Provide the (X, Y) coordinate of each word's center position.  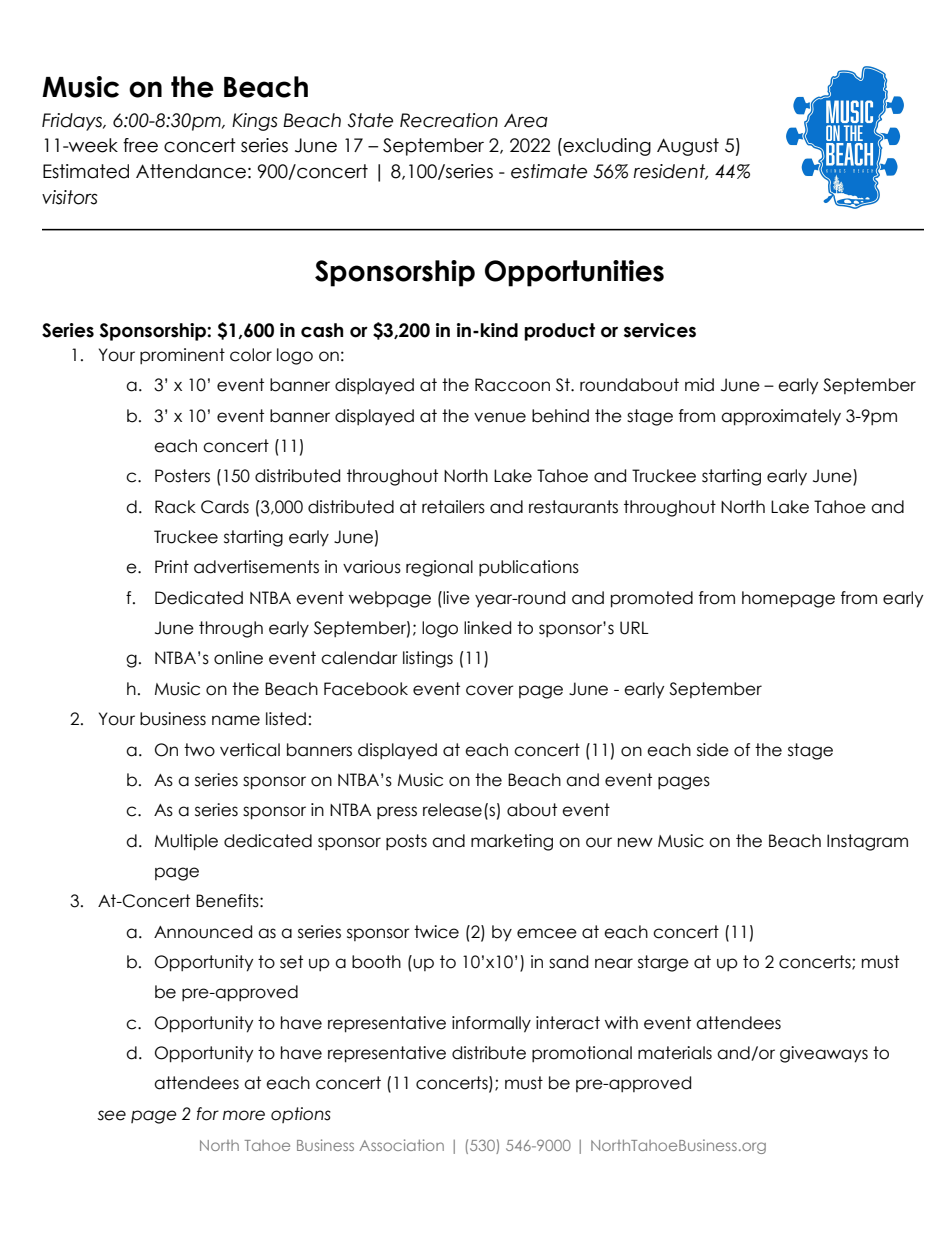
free (140, 145)
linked (487, 628)
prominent (182, 356)
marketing (512, 842)
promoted (652, 599)
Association (401, 1145)
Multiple (186, 842)
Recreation (449, 120)
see (112, 1115)
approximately (781, 417)
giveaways (824, 1054)
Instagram (867, 842)
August (688, 147)
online (238, 658)
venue (500, 417)
